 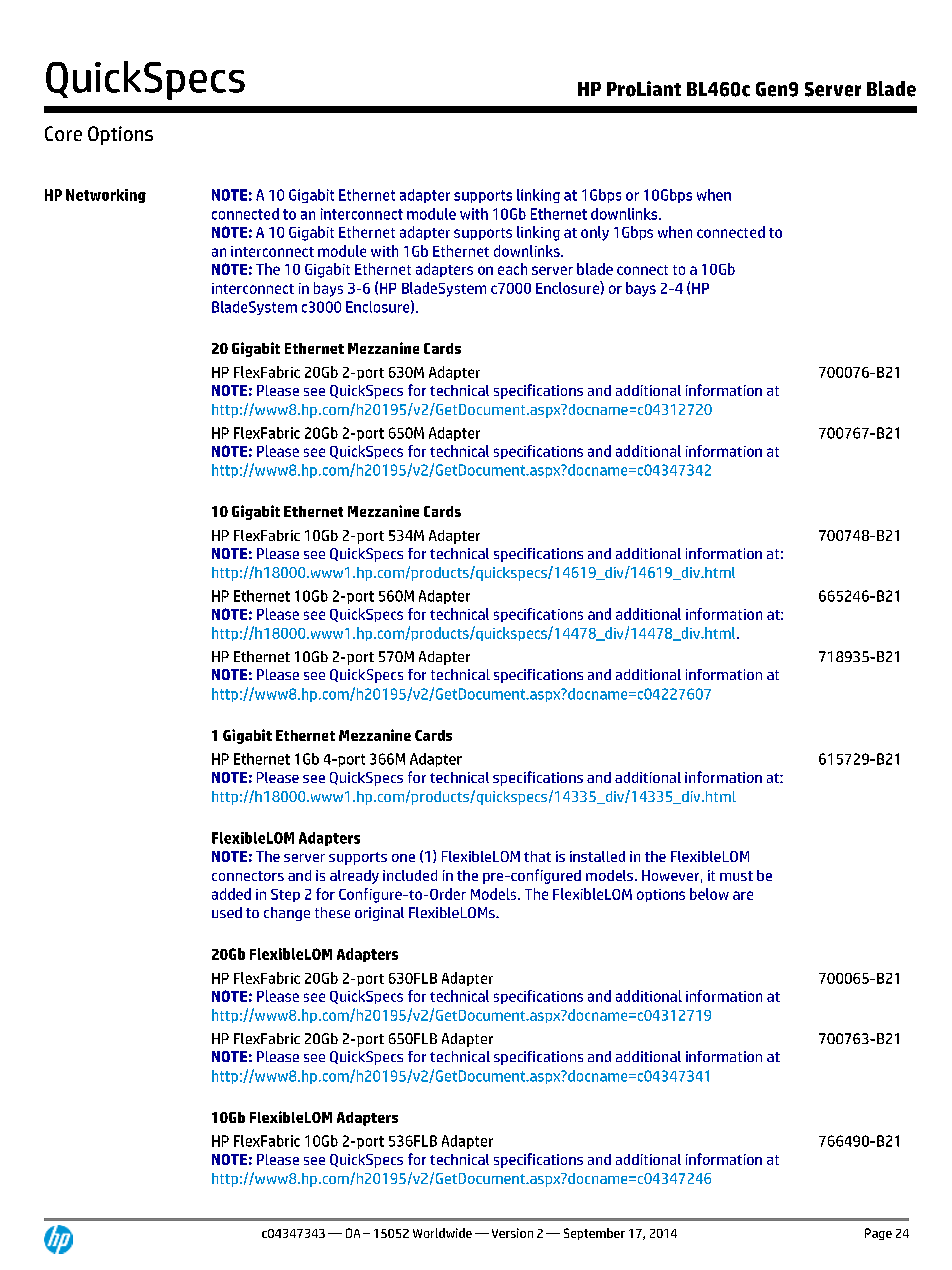 I want to click on included, so click(x=410, y=875).
